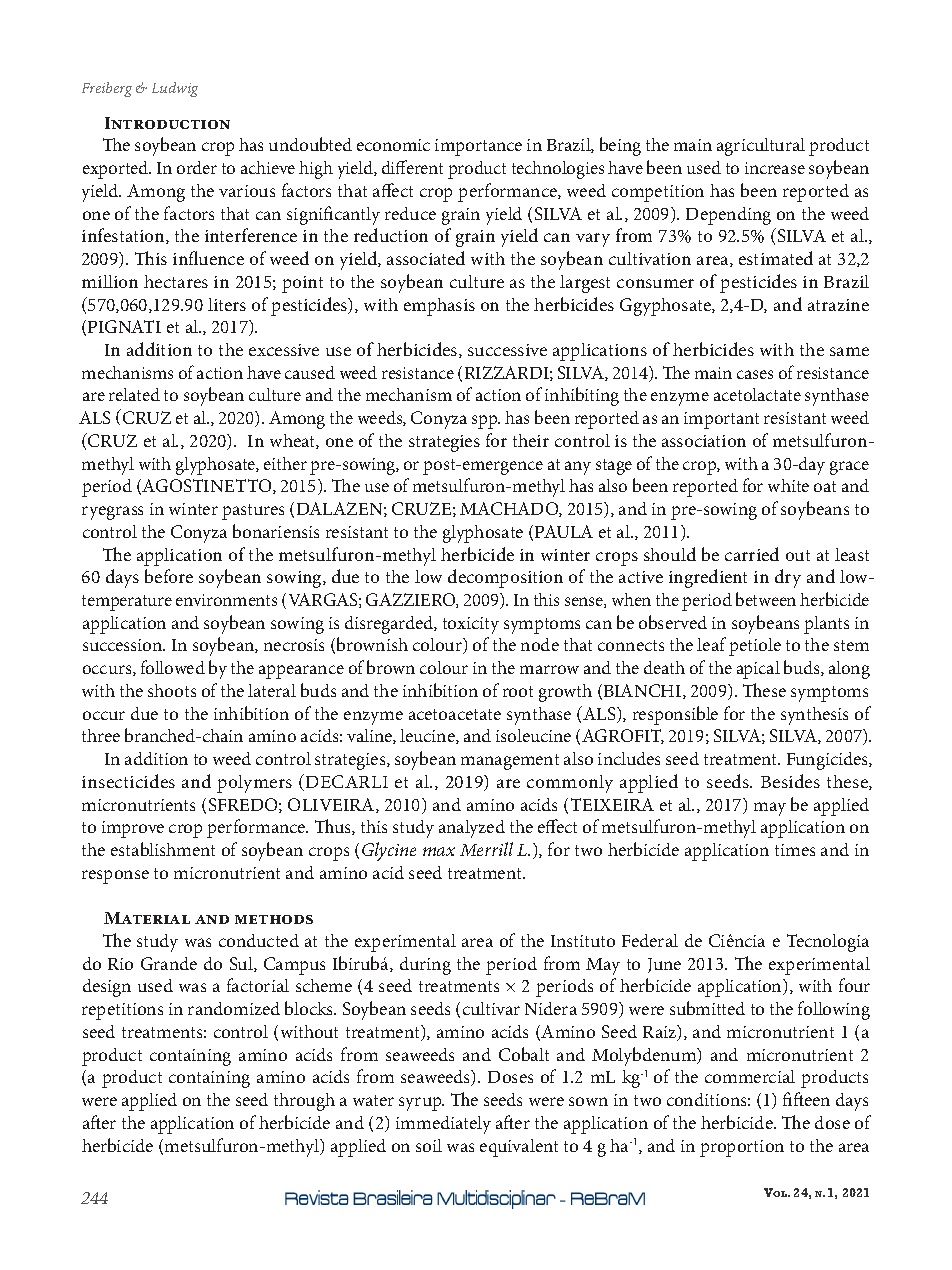  What do you see at coordinates (752, 554) in the page?
I see `carried` at bounding box center [752, 554].
